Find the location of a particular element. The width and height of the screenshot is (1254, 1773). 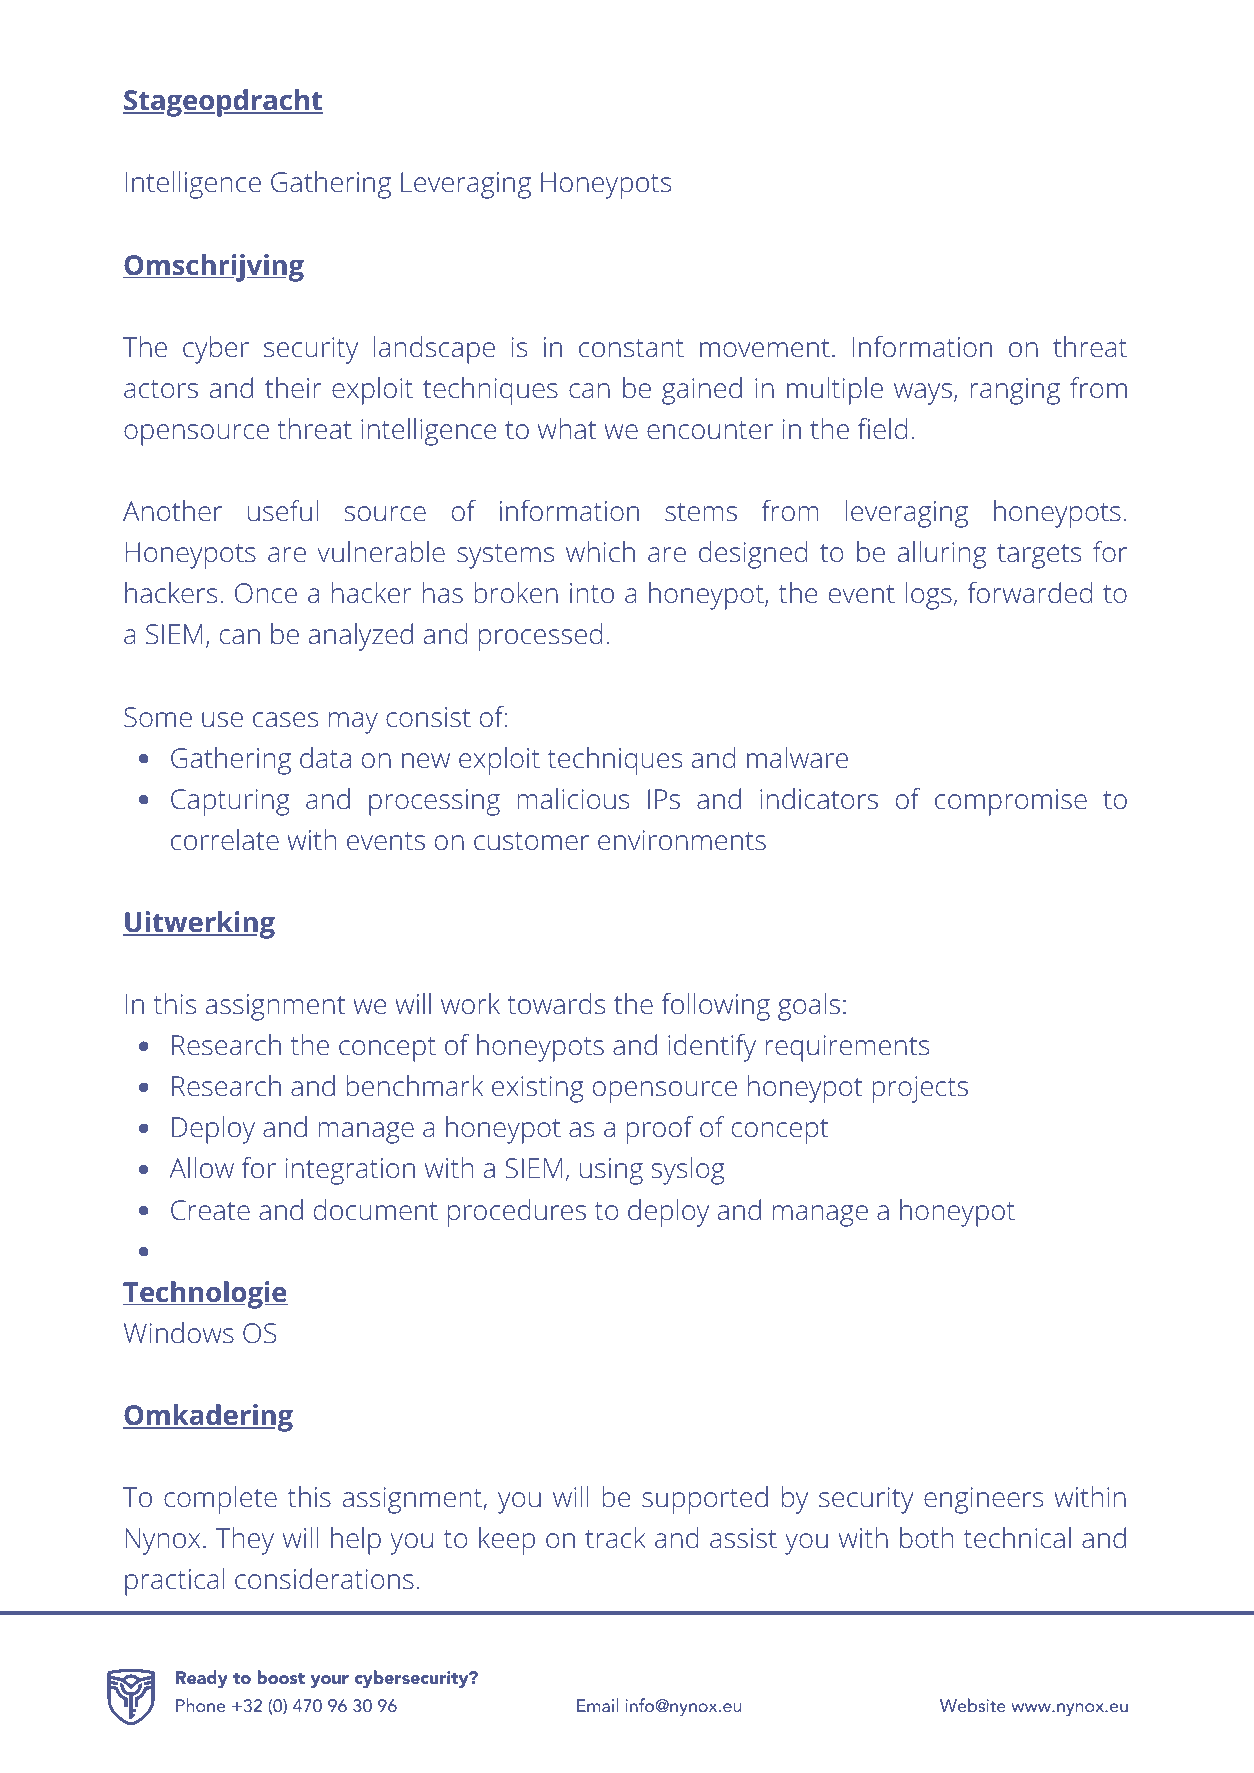

logs is located at coordinates (929, 596).
